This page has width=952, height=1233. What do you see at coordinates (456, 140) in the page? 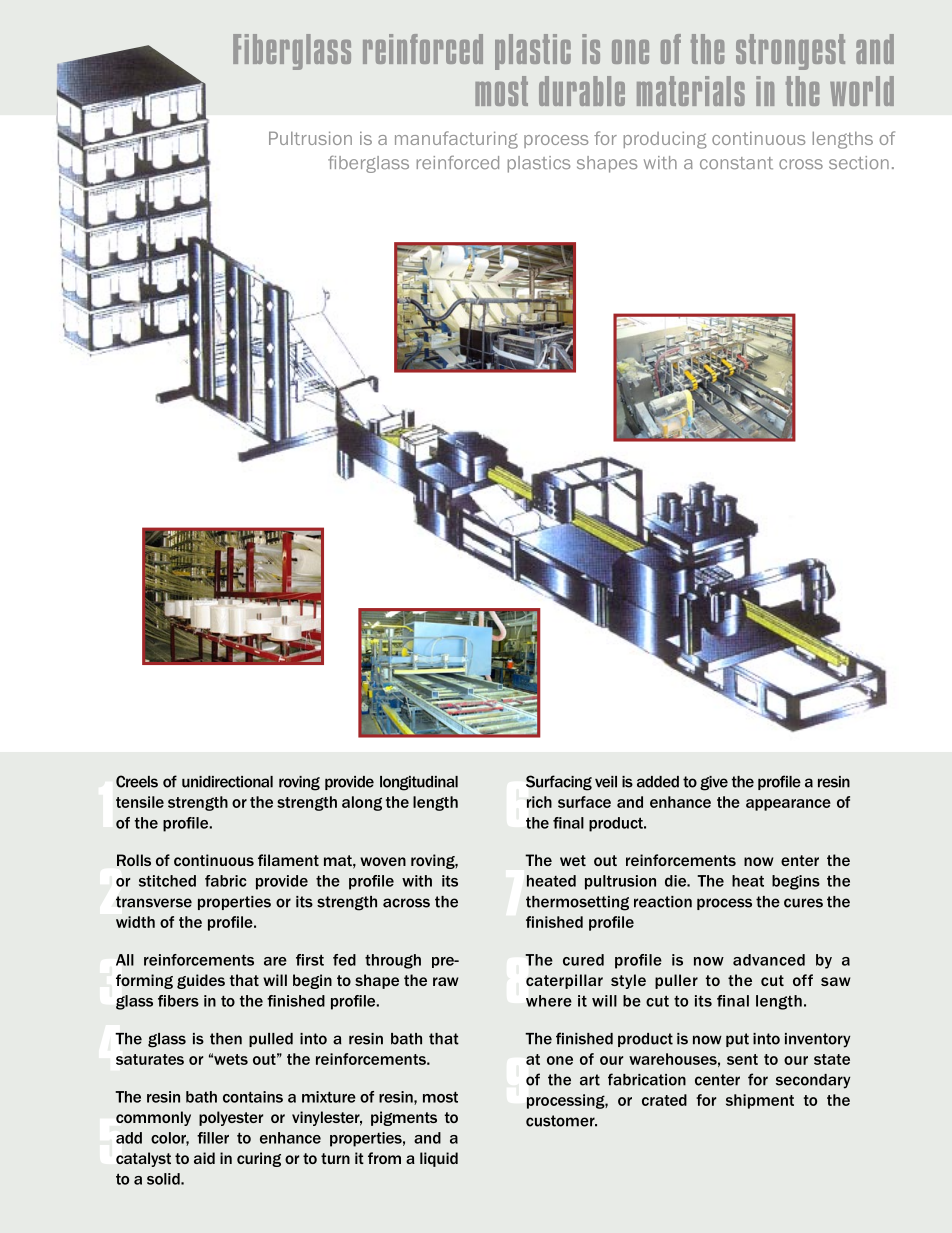
I see `manufacturing` at bounding box center [456, 140].
